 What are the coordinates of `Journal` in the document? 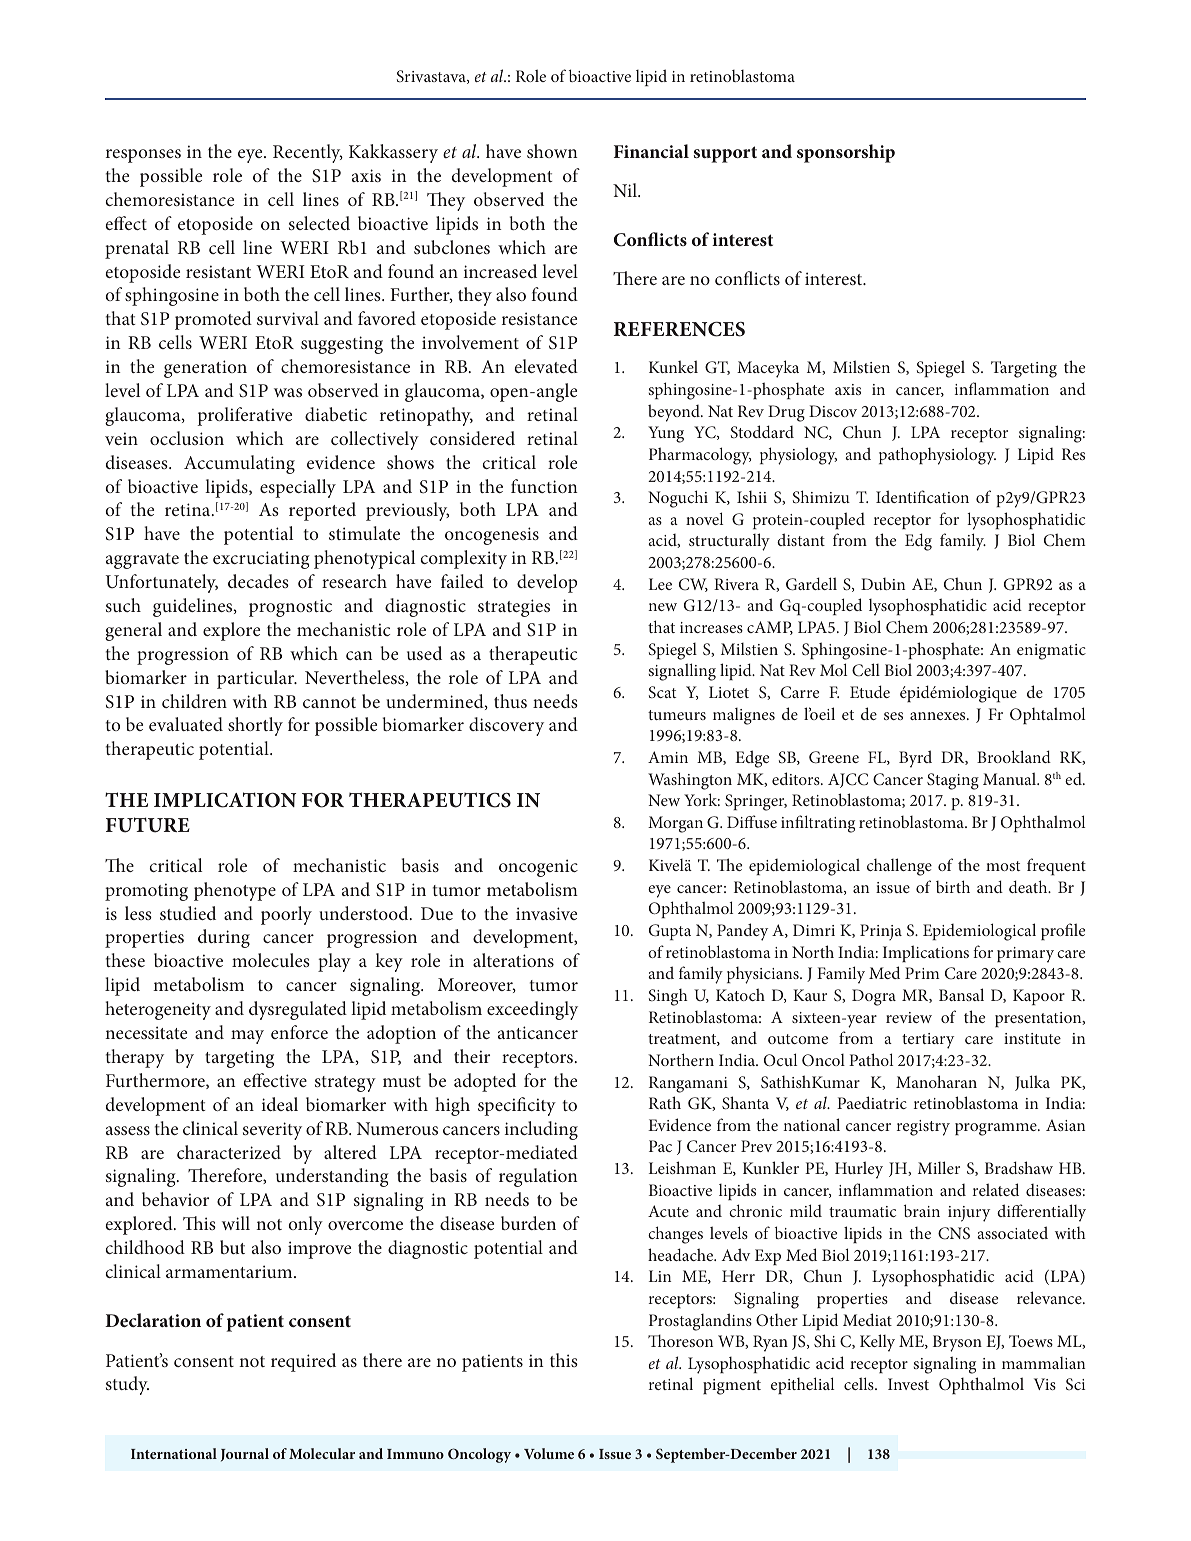 It's located at (245, 1455).
